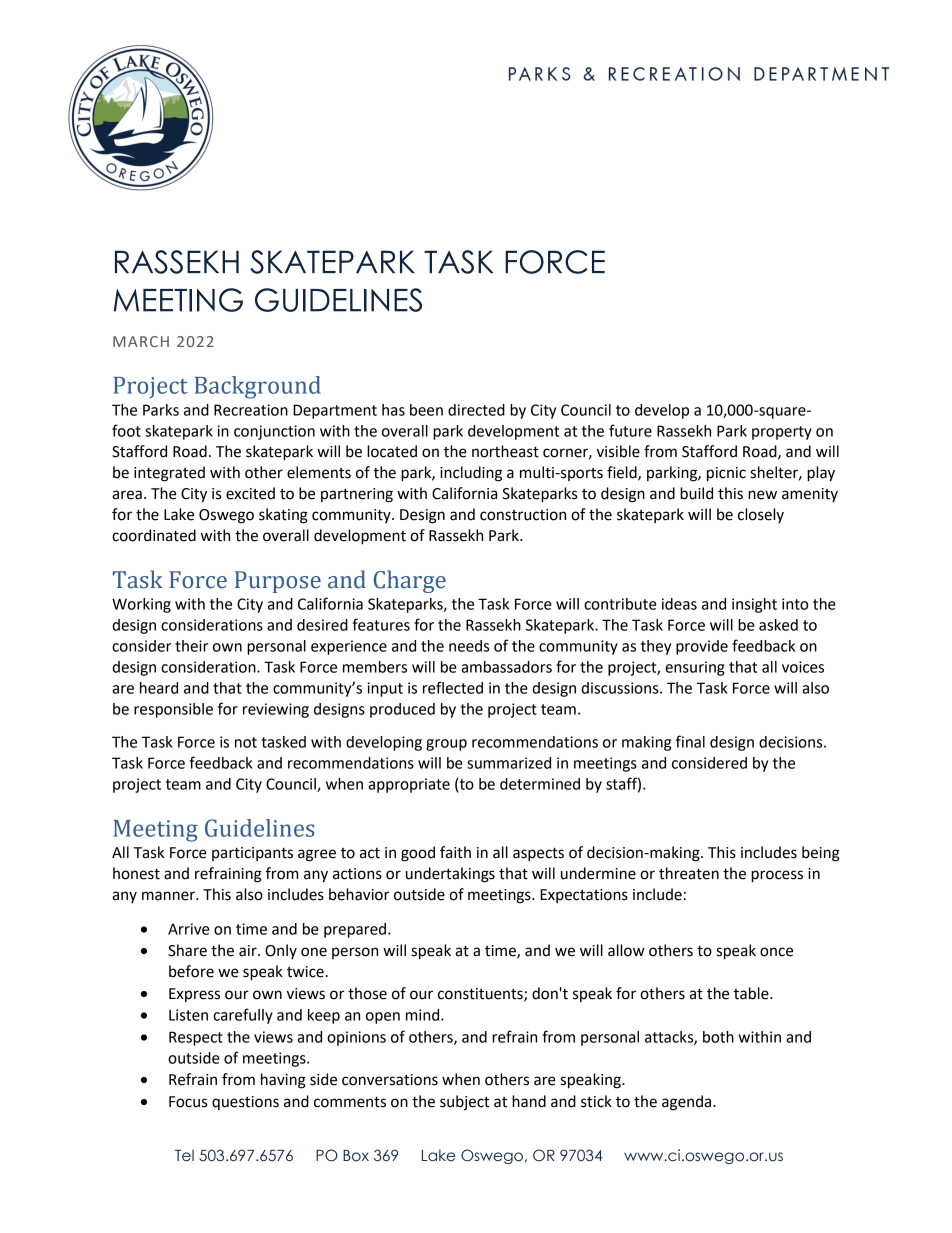 The image size is (952, 1233). Describe the element at coordinates (446, 745) in the screenshot. I see `group` at that location.
